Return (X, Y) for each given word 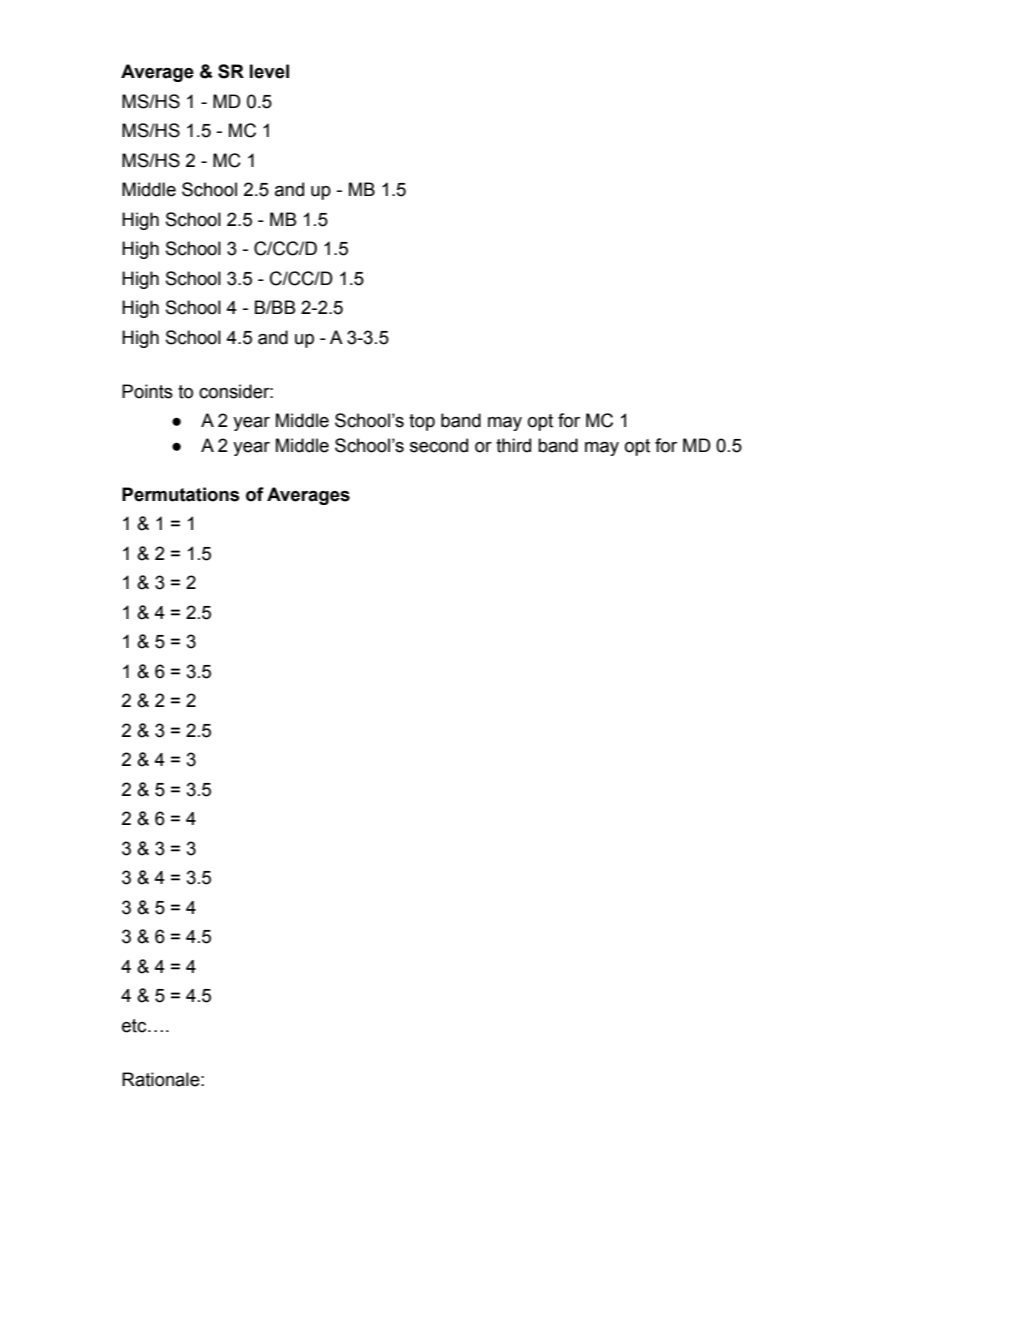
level (269, 71)
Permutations (180, 494)
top (422, 422)
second (439, 445)
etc (135, 1026)
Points (147, 391)
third (513, 445)
